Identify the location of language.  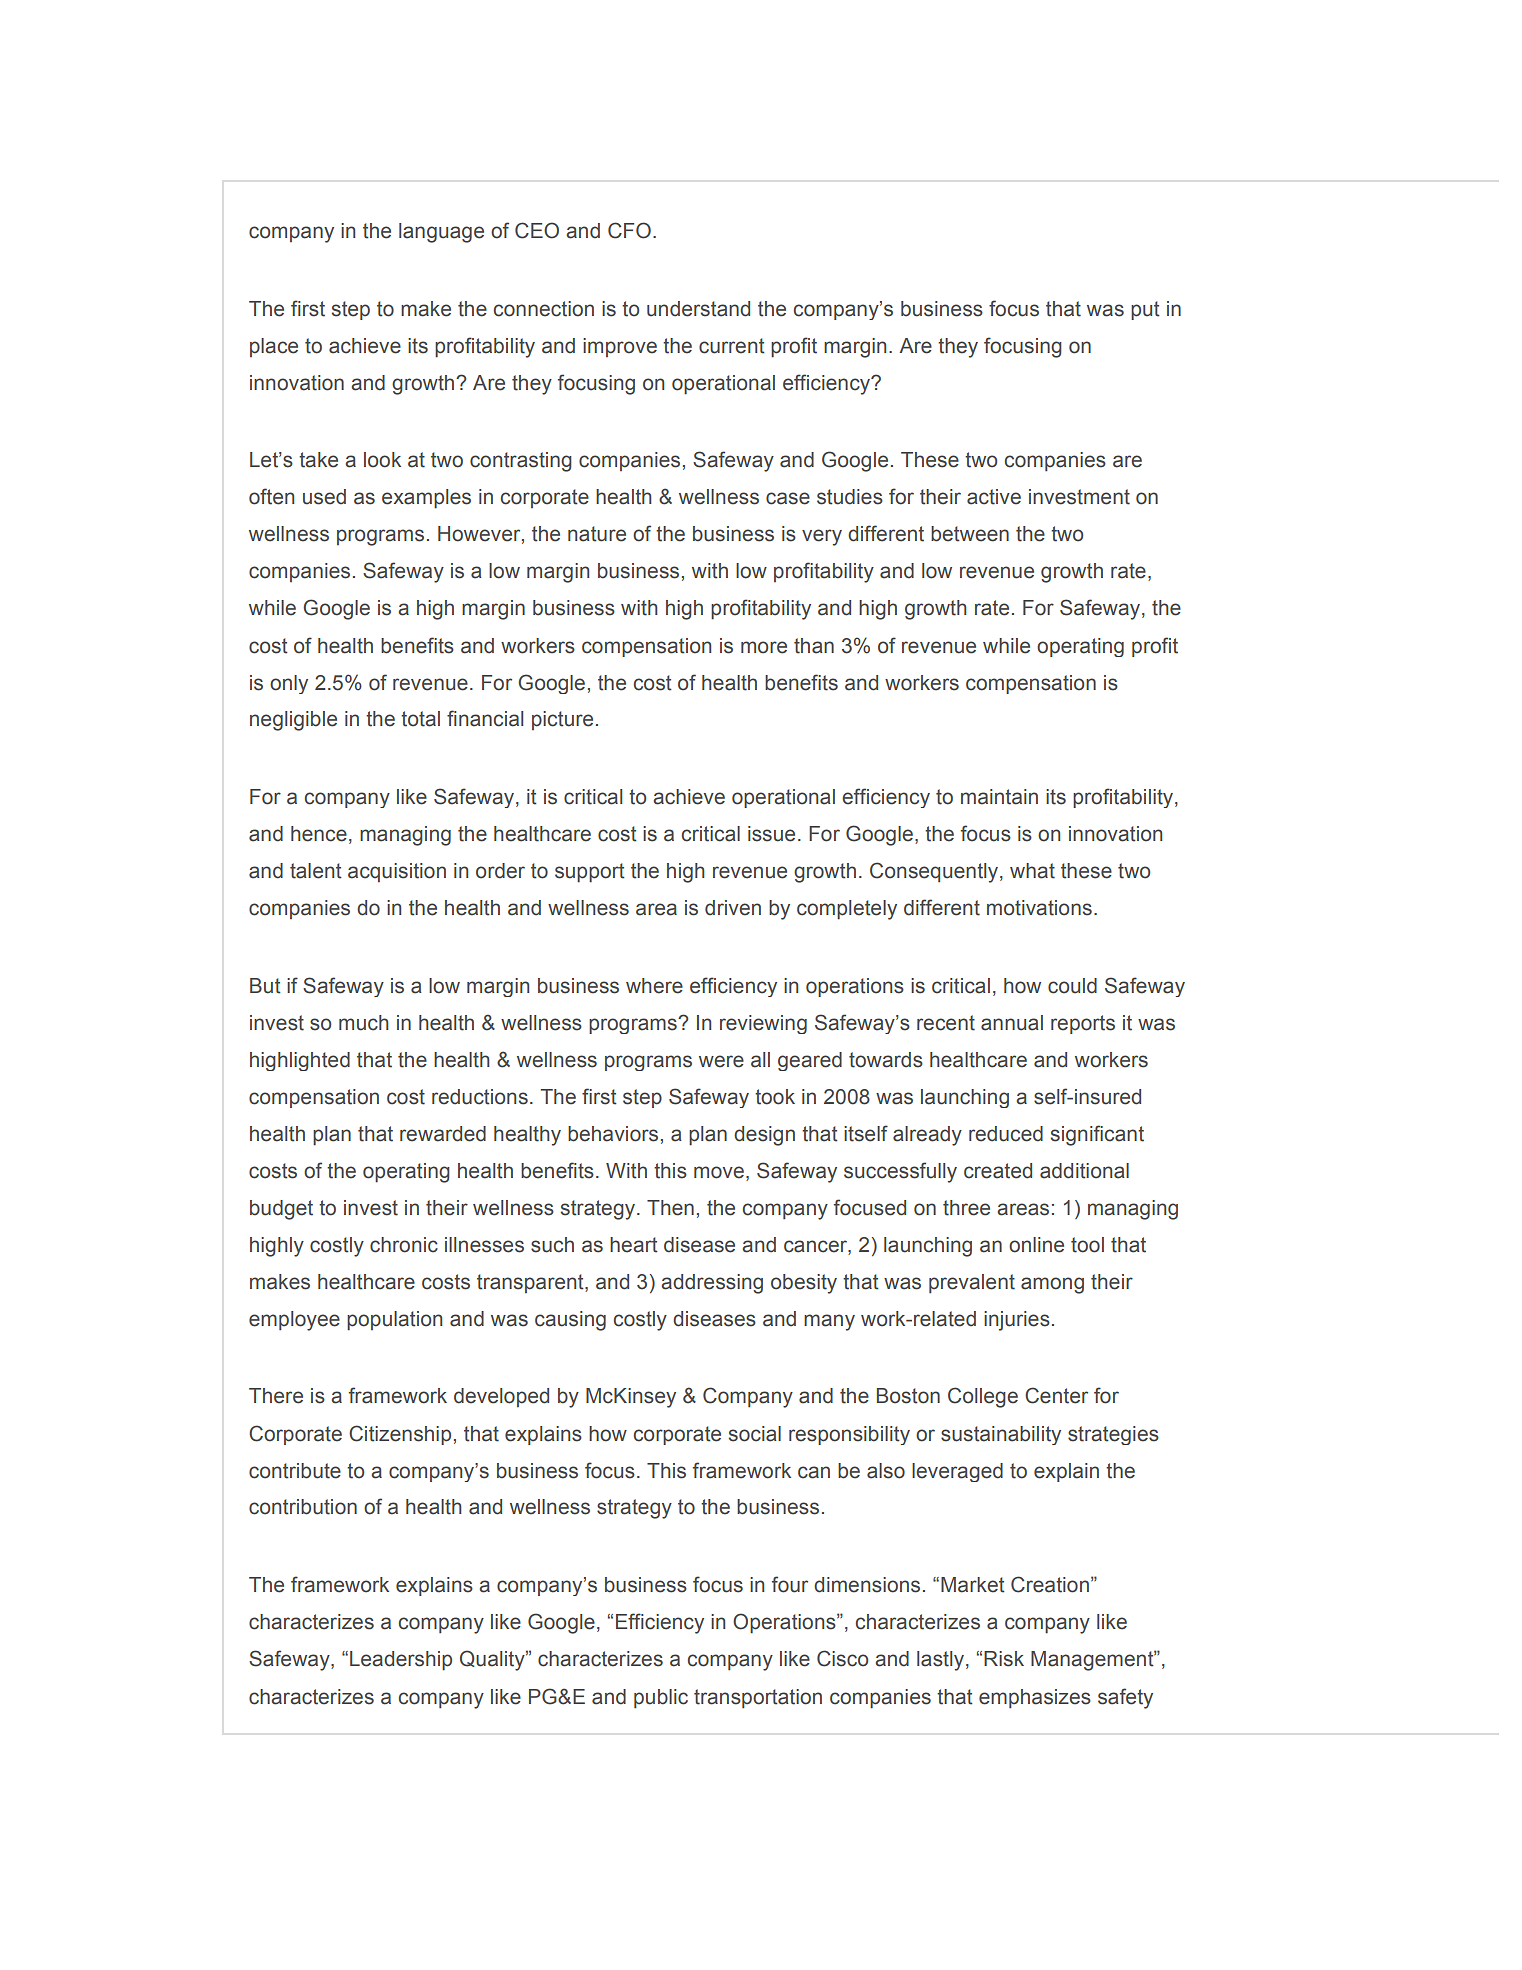
(441, 233).
